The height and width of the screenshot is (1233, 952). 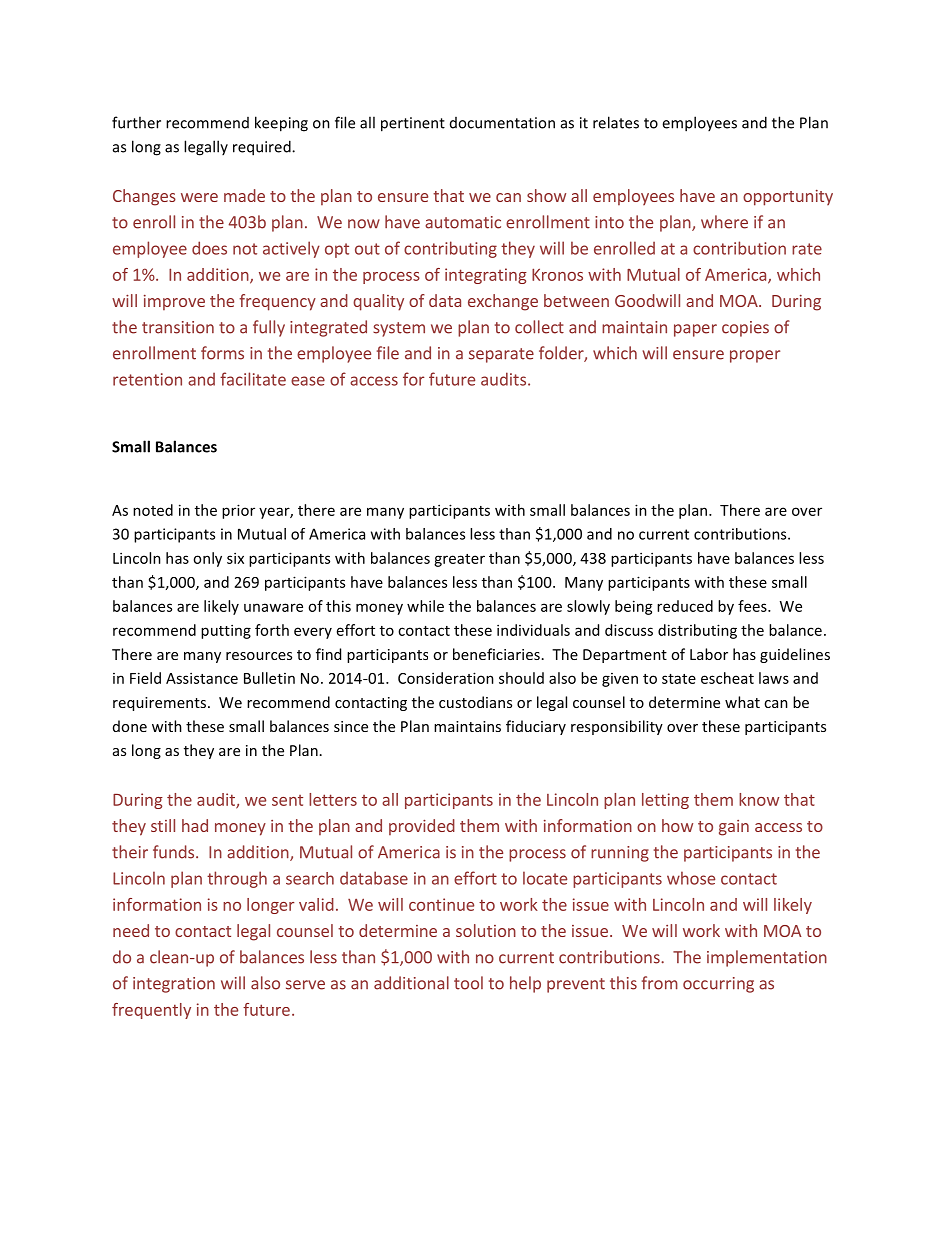 I want to click on opportunity, so click(x=788, y=198).
